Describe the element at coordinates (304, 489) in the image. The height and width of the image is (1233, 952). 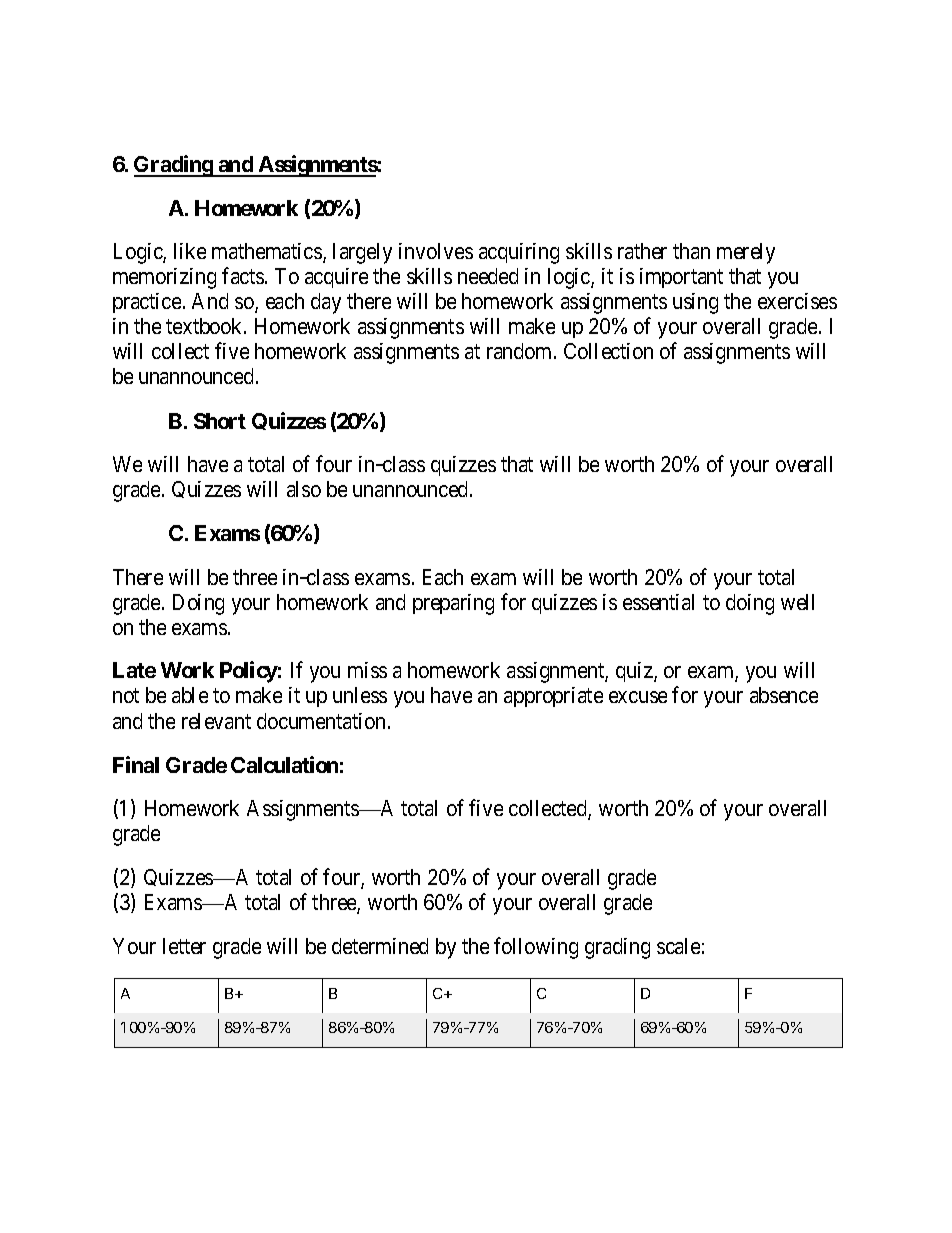
I see `also` at that location.
